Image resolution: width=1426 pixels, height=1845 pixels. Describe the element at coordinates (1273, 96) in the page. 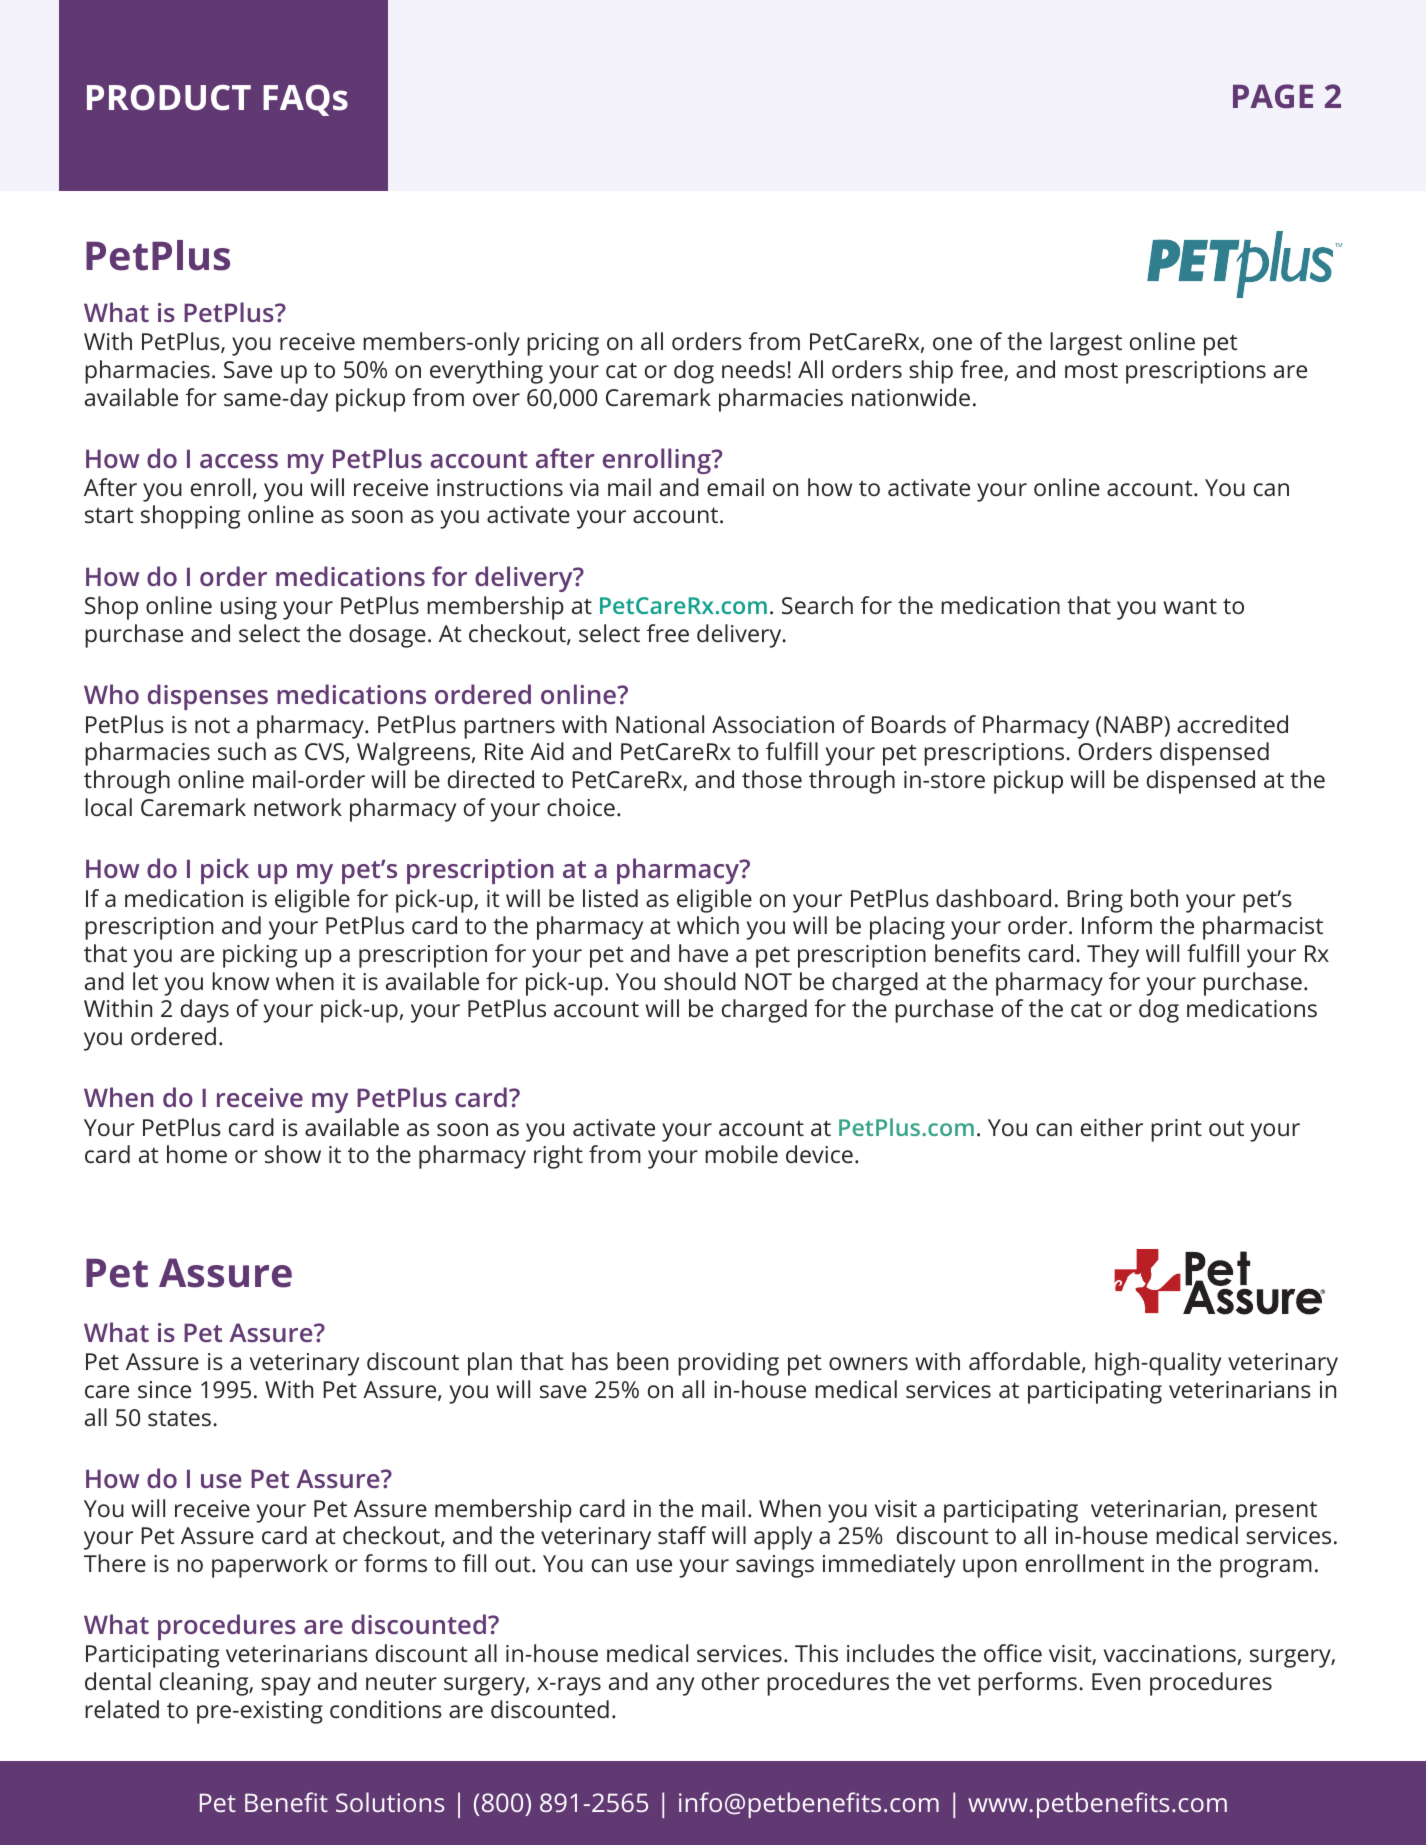

I see `PAGE` at that location.
